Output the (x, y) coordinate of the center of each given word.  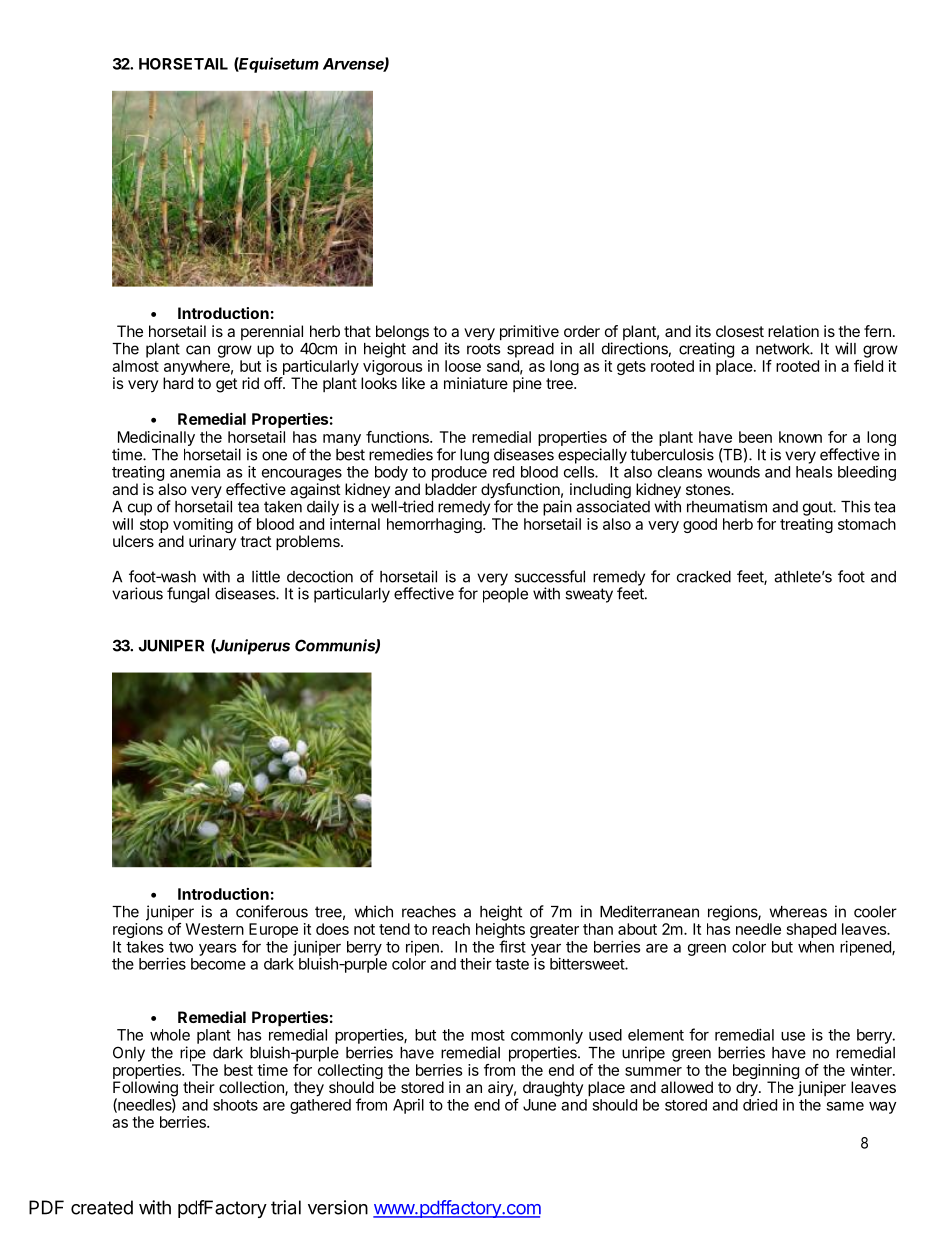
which (373, 911)
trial (286, 1207)
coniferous (272, 911)
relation (793, 331)
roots (483, 349)
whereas (798, 912)
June (539, 1105)
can (198, 350)
